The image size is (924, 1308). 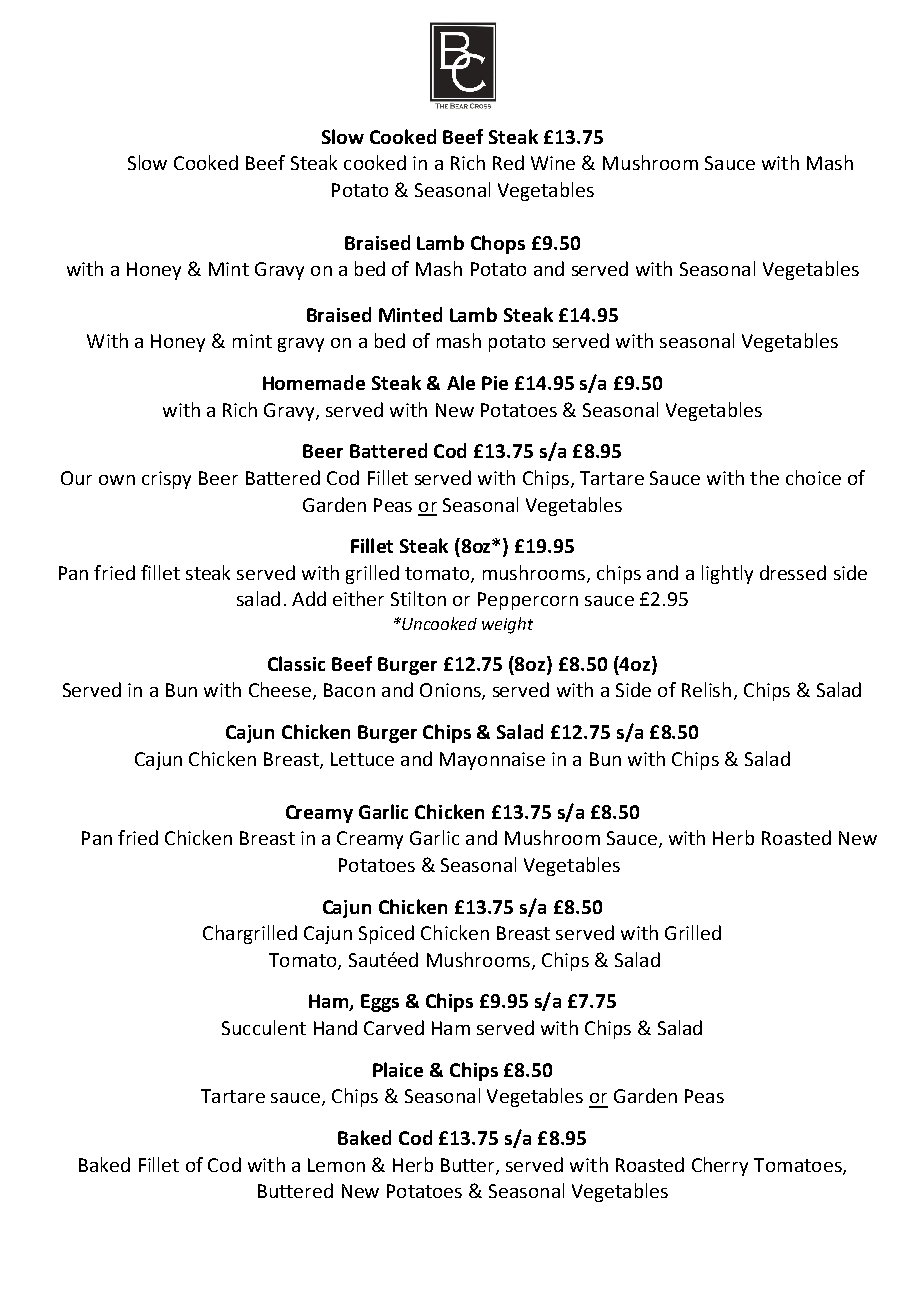 I want to click on Bacon, so click(x=349, y=690).
